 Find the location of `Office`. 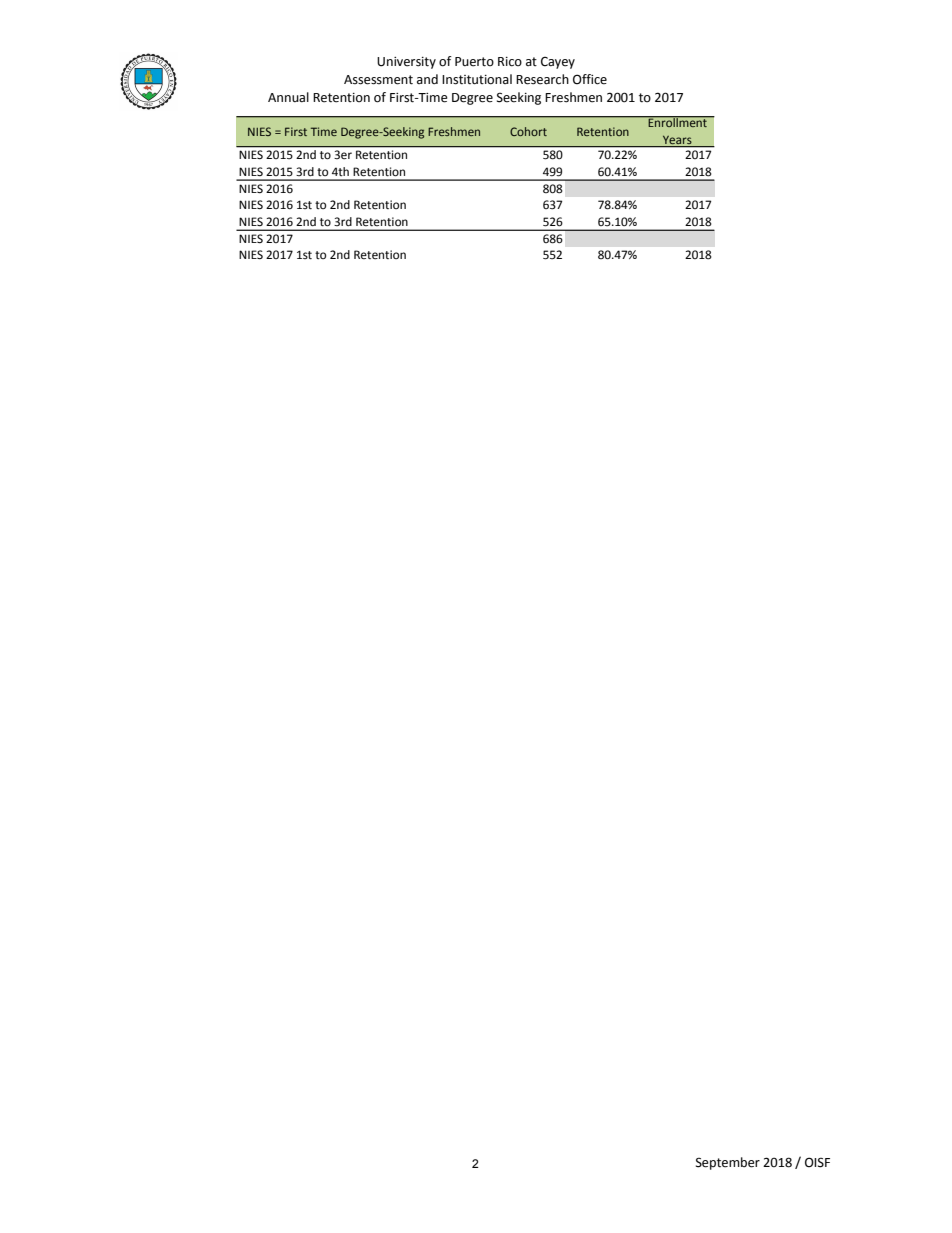

Office is located at coordinates (590, 79).
